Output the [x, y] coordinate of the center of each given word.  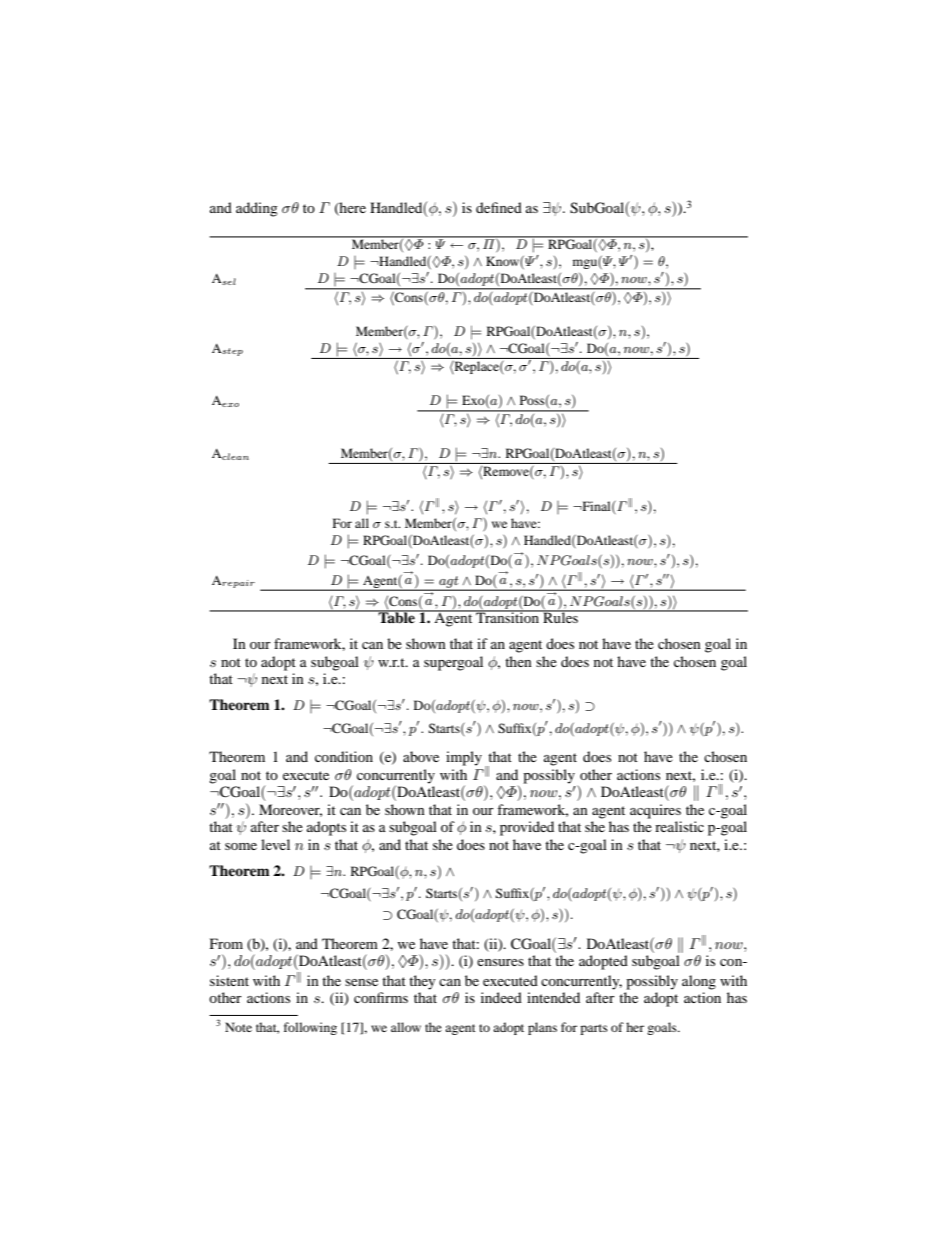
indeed [501, 997]
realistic [679, 826]
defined [499, 207]
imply [464, 758]
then [518, 661]
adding [257, 209]
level [275, 844]
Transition [508, 616]
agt [449, 583]
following [310, 1028]
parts [594, 1029]
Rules [560, 616]
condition [344, 756]
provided [527, 828]
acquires [655, 811]
